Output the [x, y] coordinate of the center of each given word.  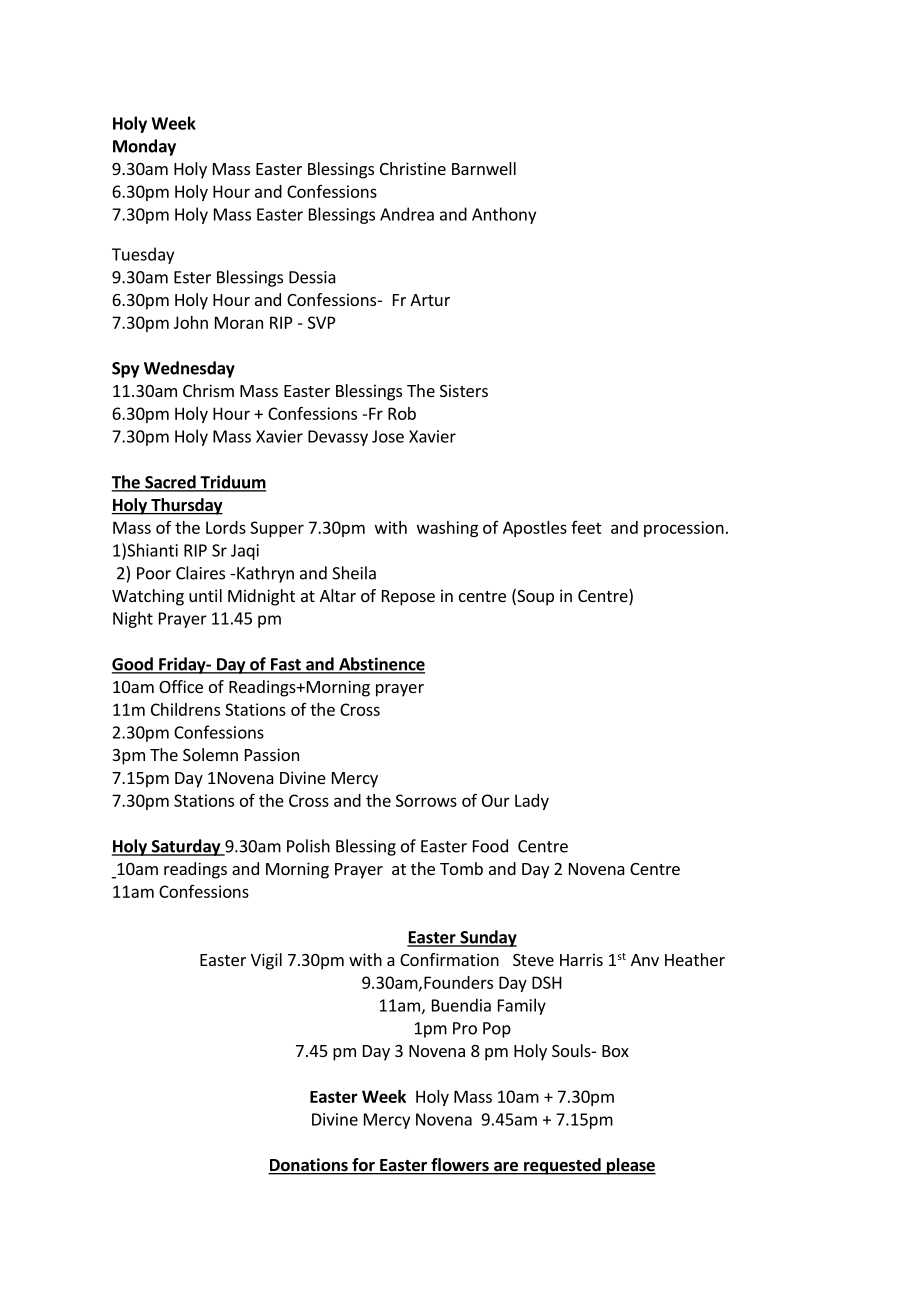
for [363, 1166]
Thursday [186, 506]
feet [586, 527]
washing [447, 529]
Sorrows [426, 800]
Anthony [504, 215]
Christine [413, 168]
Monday [144, 147]
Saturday [186, 847]
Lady [532, 802]
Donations [309, 1166]
